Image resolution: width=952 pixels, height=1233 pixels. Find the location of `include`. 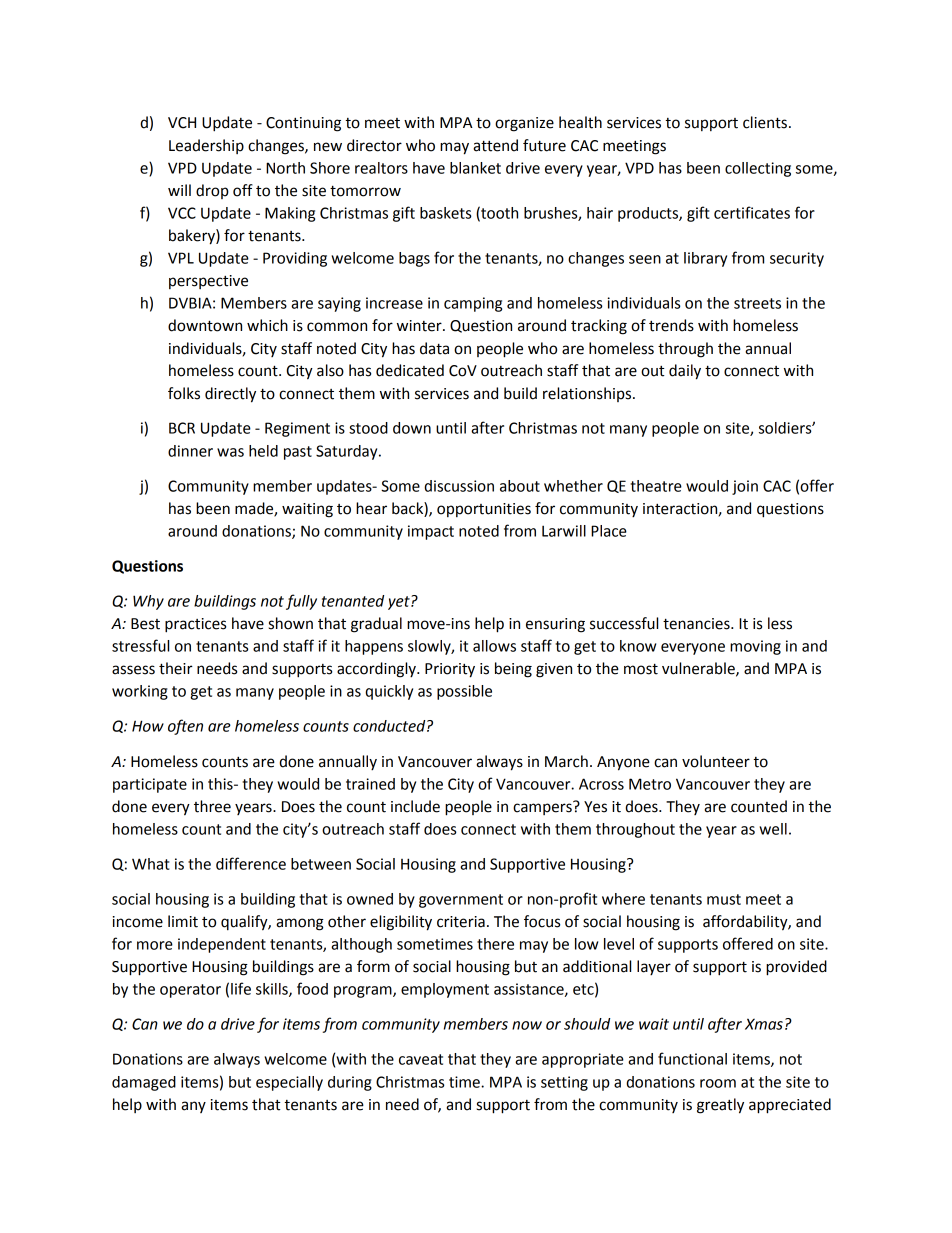

include is located at coordinates (415, 806).
